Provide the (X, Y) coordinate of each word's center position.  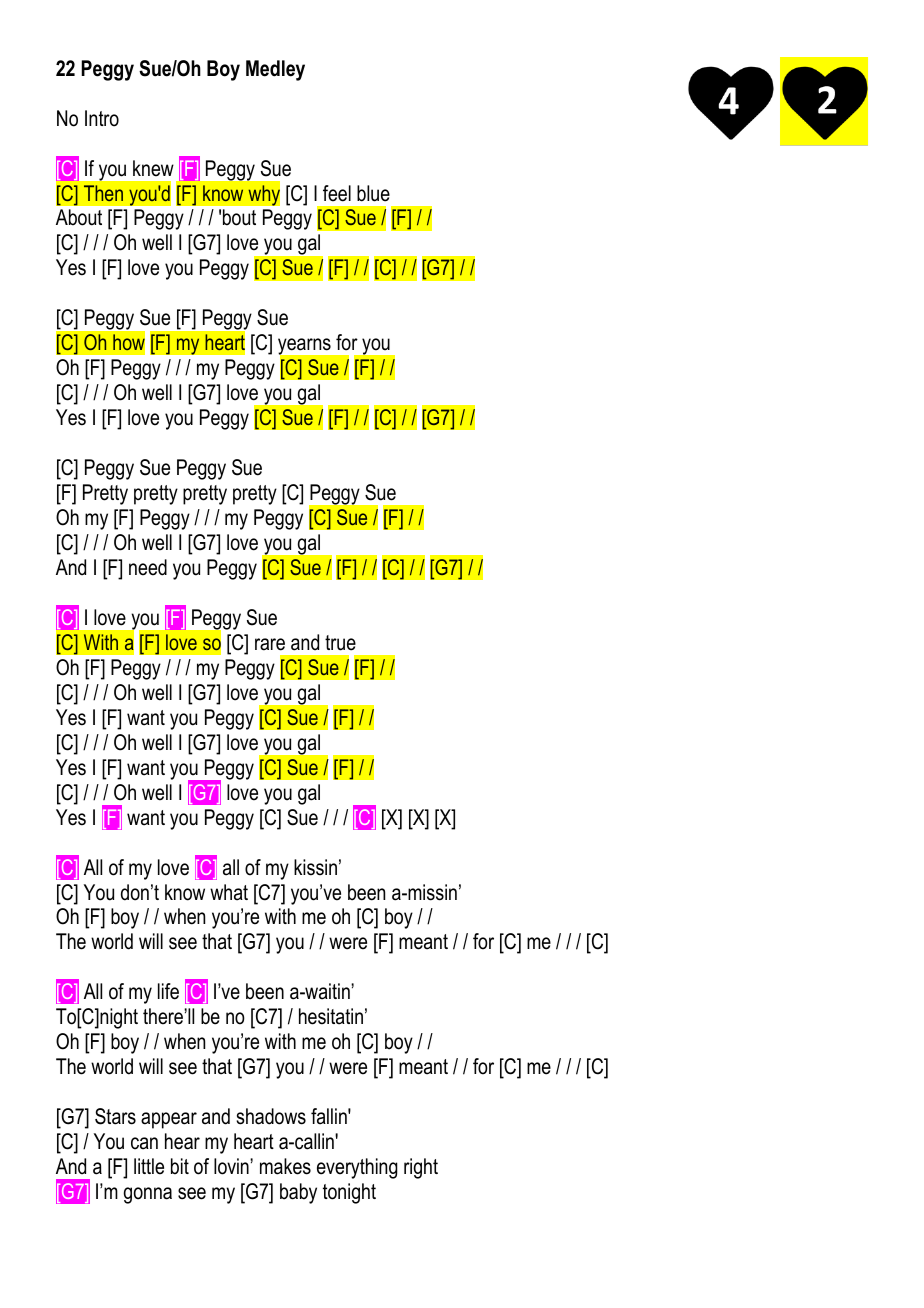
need (148, 567)
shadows (271, 1116)
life (168, 991)
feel (337, 193)
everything (357, 1168)
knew (153, 168)
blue (373, 193)
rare (270, 644)
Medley (275, 70)
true (340, 643)
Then (103, 193)
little (149, 1166)
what (229, 892)
